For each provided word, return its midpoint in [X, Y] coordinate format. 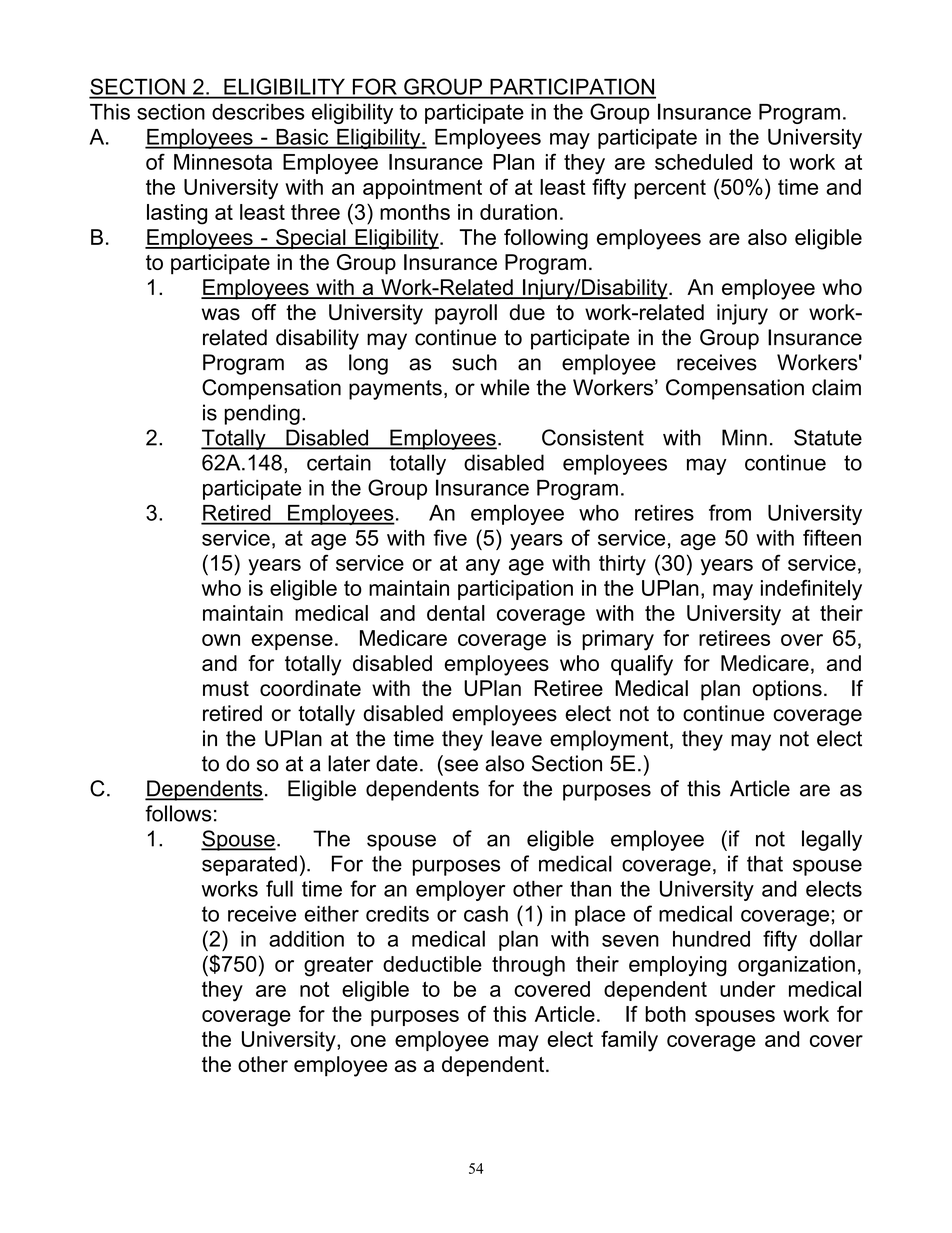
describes [258, 112]
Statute [828, 437]
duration [518, 212]
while [505, 387]
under [747, 989]
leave [516, 738]
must [226, 688]
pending [262, 414]
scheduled [703, 162]
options [787, 690]
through [528, 966]
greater [338, 966]
